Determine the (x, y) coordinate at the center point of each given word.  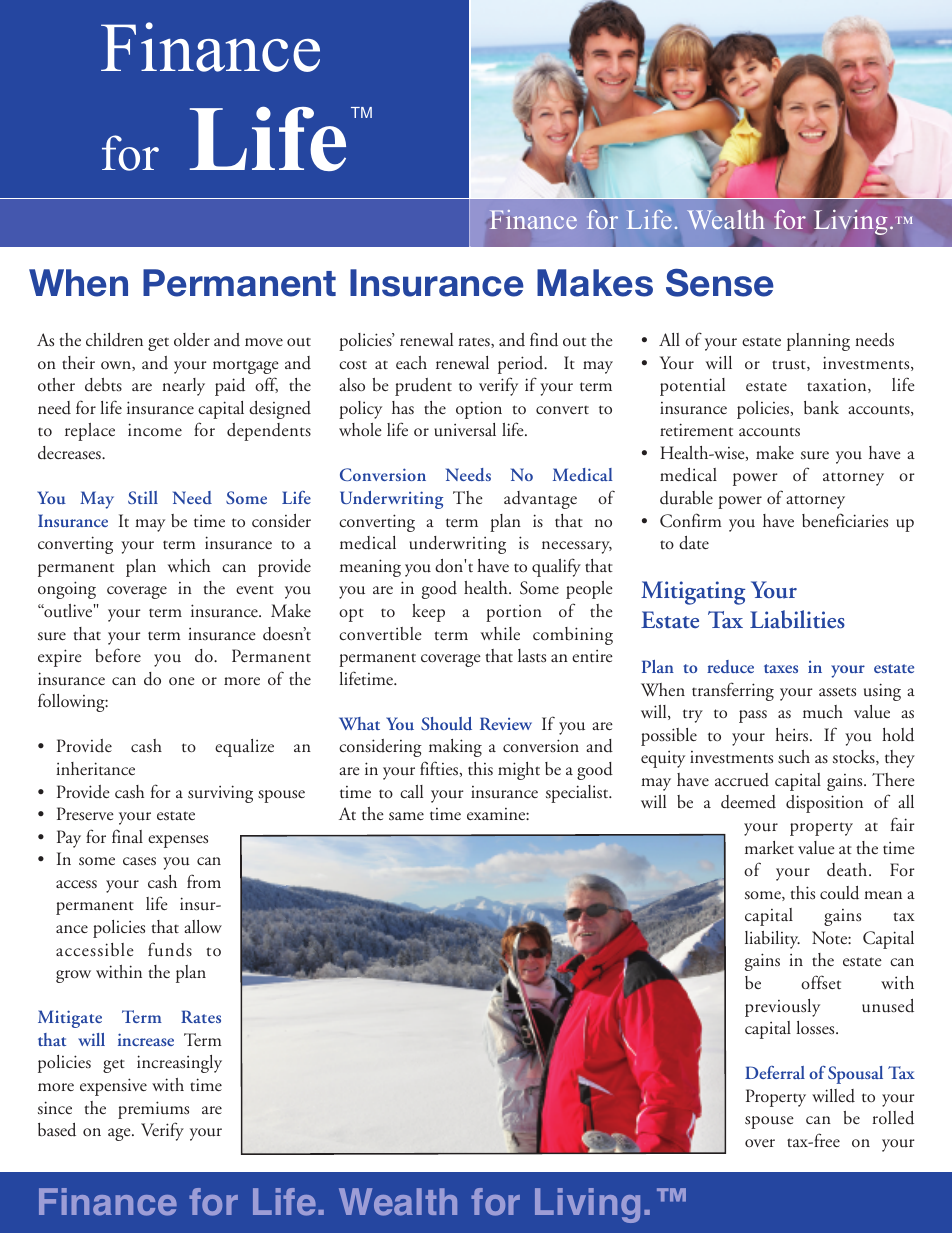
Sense (720, 282)
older (192, 340)
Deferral (775, 1072)
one (182, 681)
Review (506, 723)
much (823, 712)
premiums (153, 1110)
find (544, 339)
